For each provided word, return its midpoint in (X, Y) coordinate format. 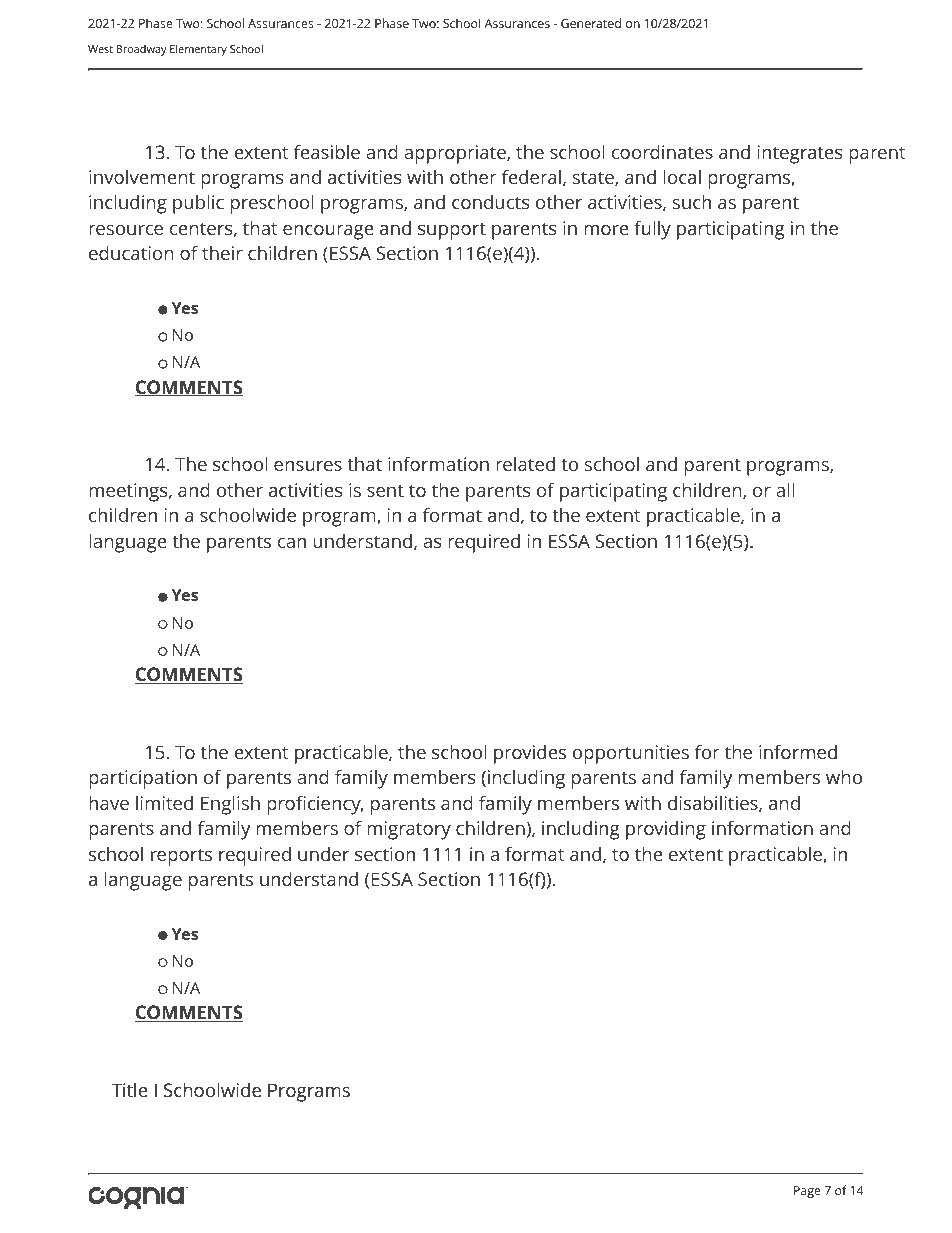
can (292, 543)
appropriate (456, 154)
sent (385, 491)
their (222, 253)
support (452, 231)
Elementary (198, 50)
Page (807, 1192)
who (844, 777)
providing (666, 830)
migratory (409, 830)
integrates (800, 154)
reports (181, 857)
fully (652, 230)
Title (129, 1089)
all (785, 490)
